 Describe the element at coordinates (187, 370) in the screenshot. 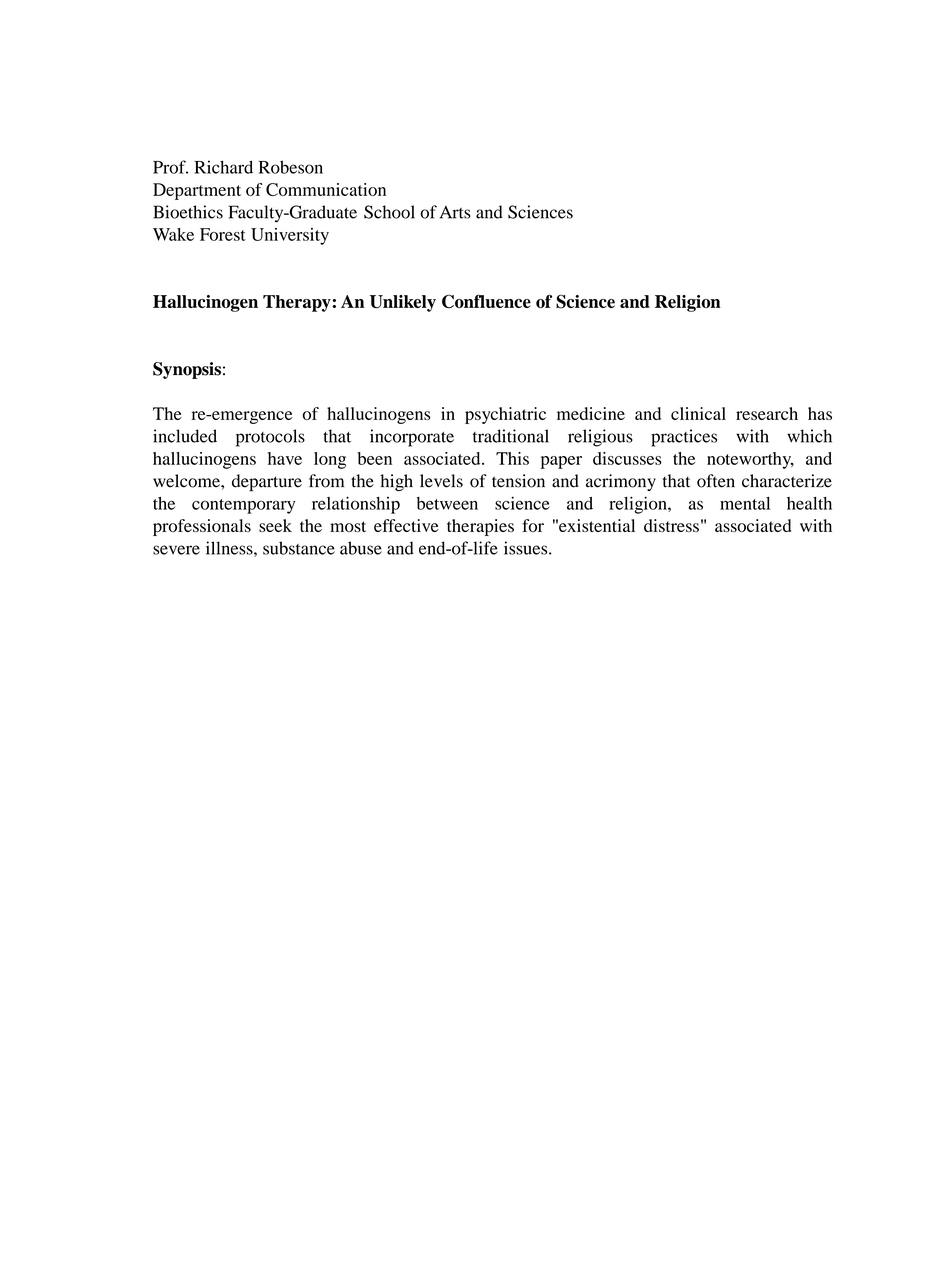

I see `Synopsis` at that location.
